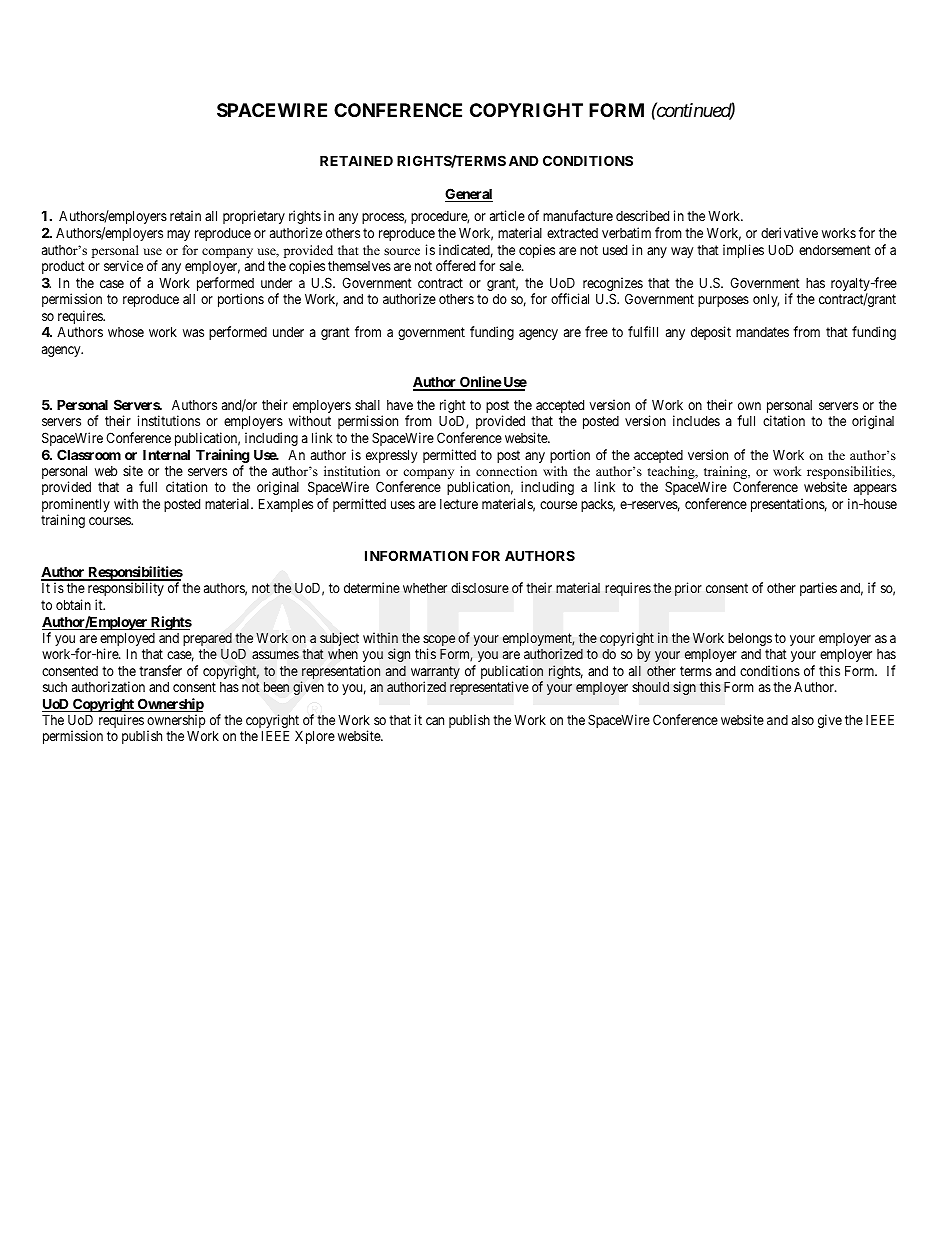 The image size is (952, 1233). Describe the element at coordinates (789, 232) in the page. I see `derivative` at that location.
